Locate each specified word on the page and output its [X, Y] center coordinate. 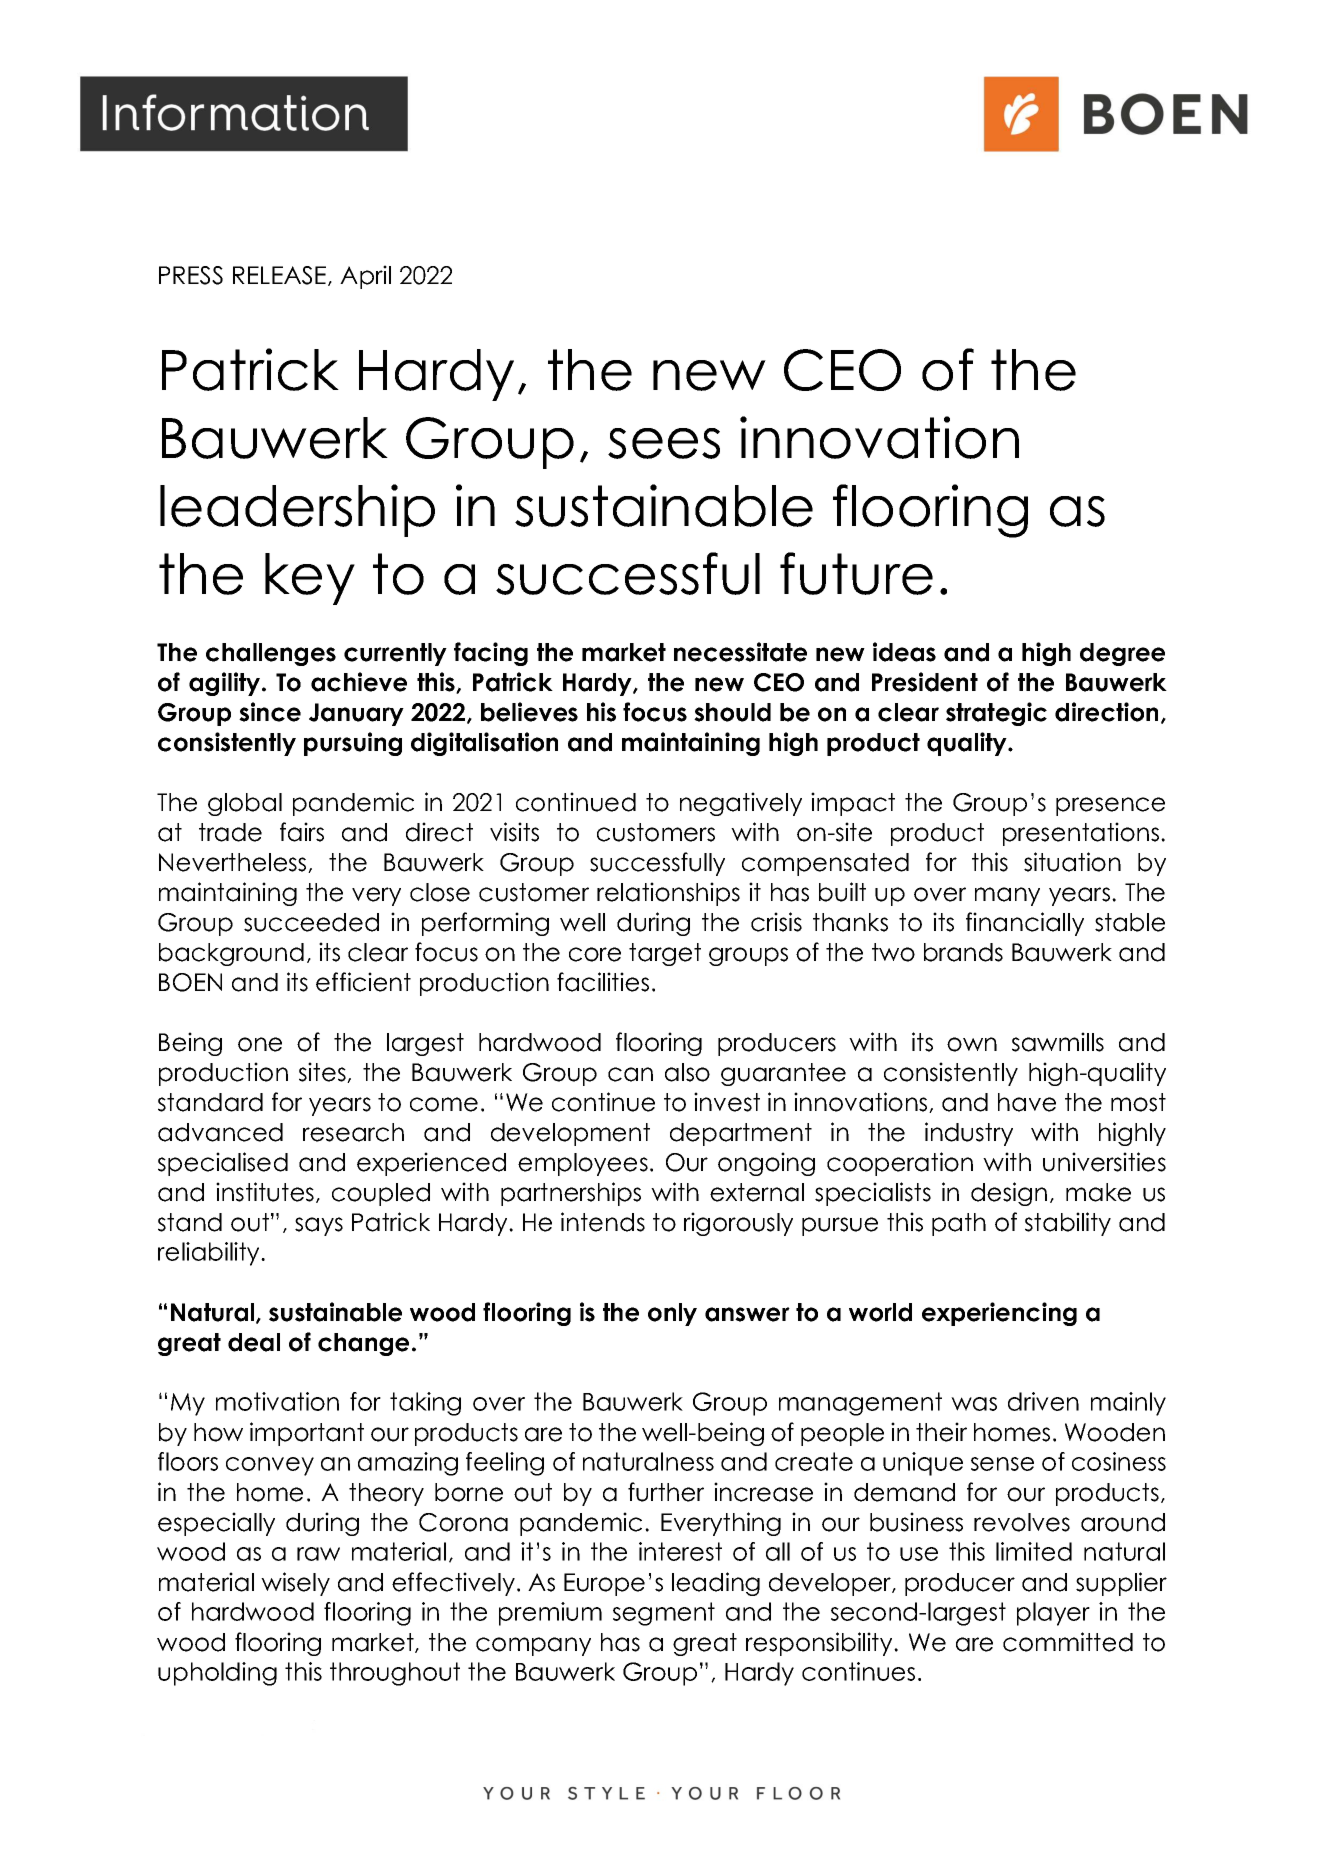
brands [963, 952]
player [1053, 1614]
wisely [295, 1584]
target [665, 954]
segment [664, 1614]
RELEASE [281, 276]
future [856, 573]
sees [664, 443]
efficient [363, 982]
